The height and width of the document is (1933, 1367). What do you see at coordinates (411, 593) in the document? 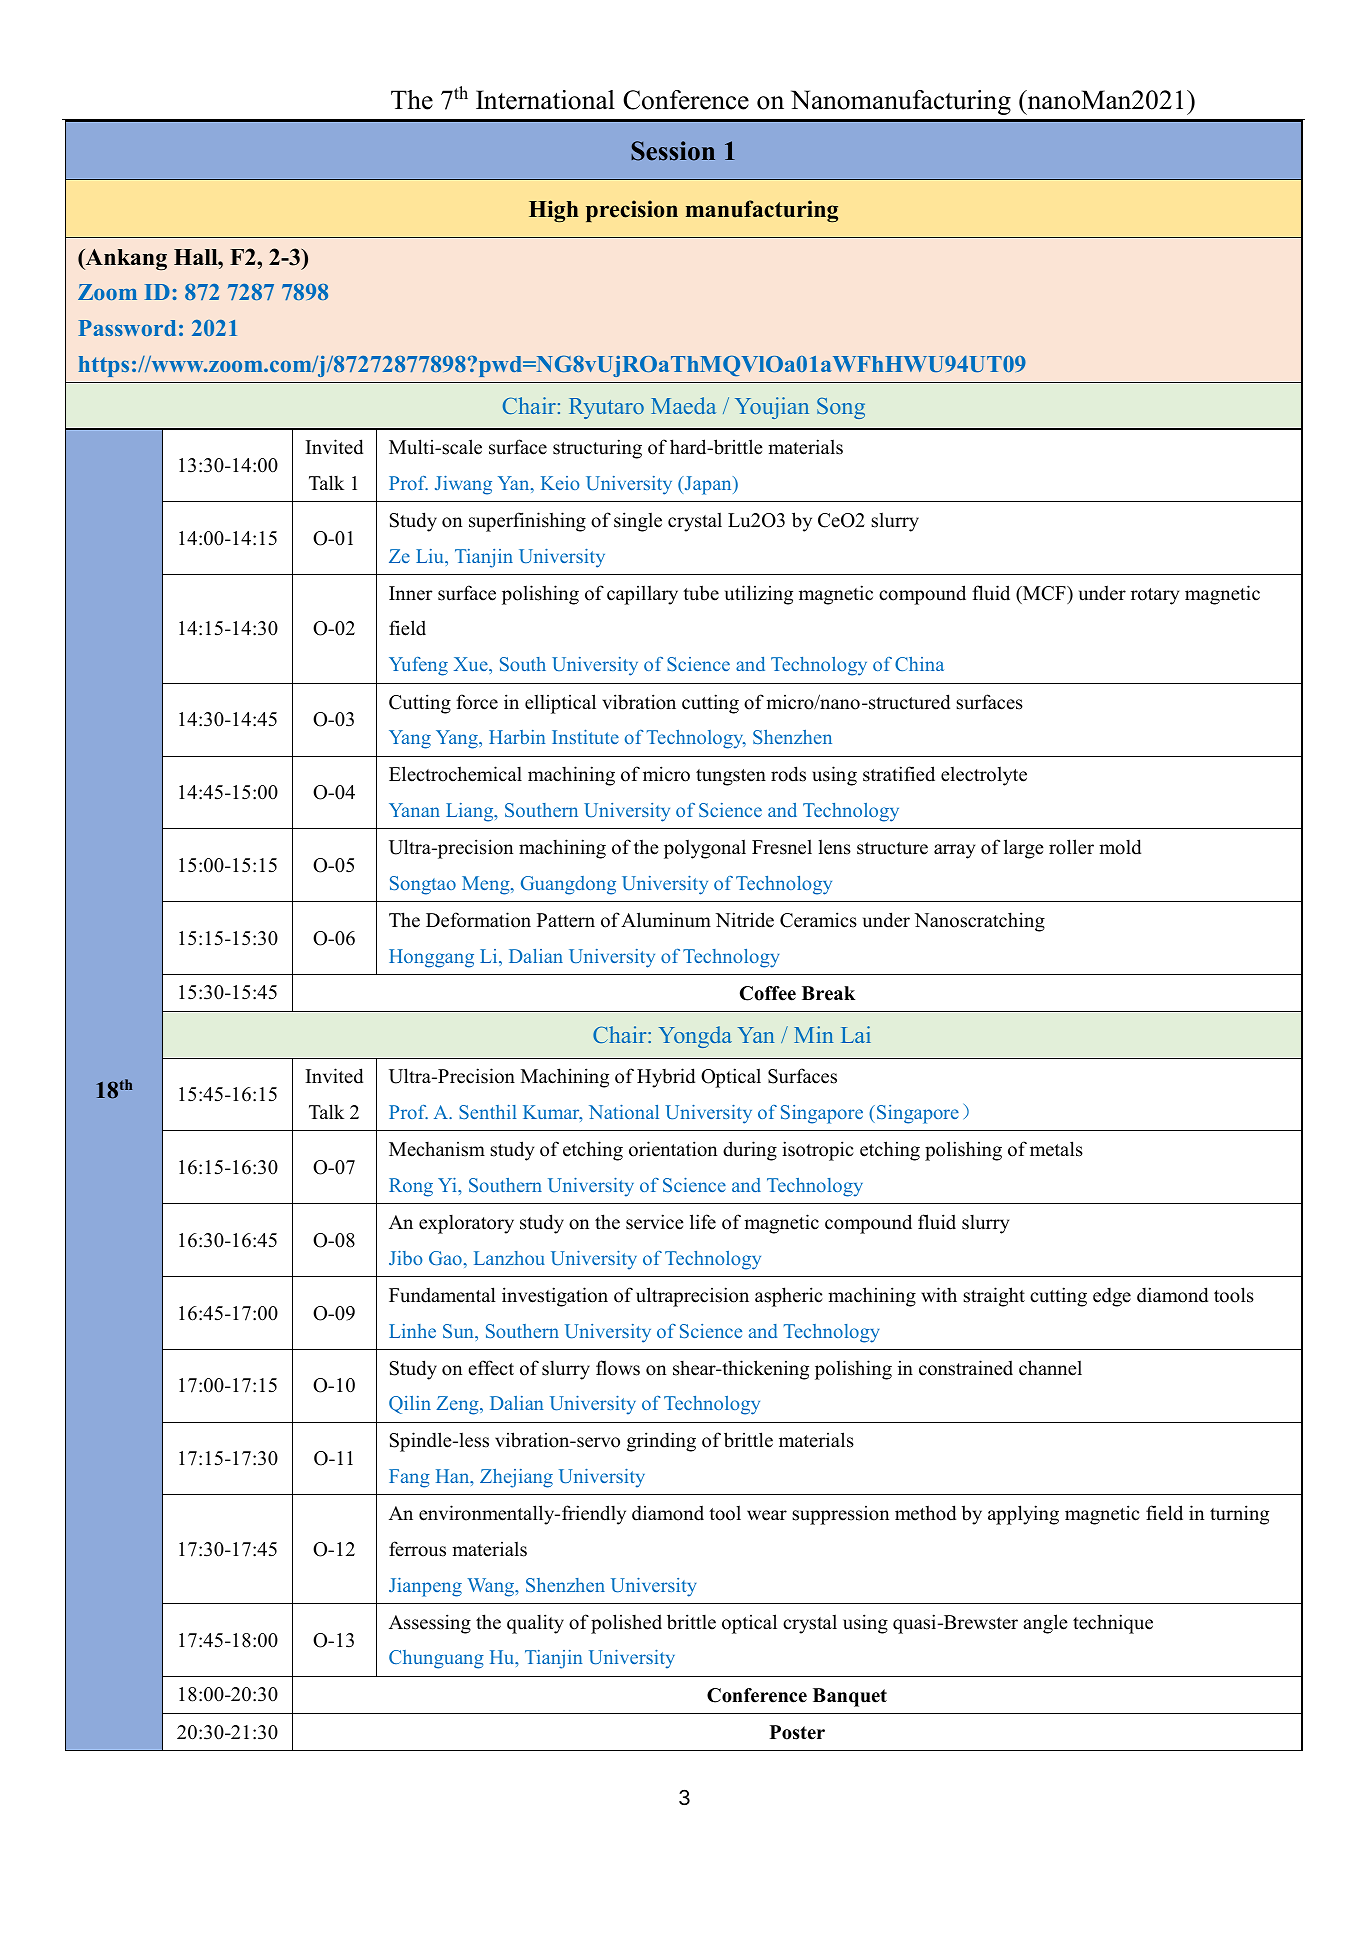
I see `Inner` at bounding box center [411, 593].
